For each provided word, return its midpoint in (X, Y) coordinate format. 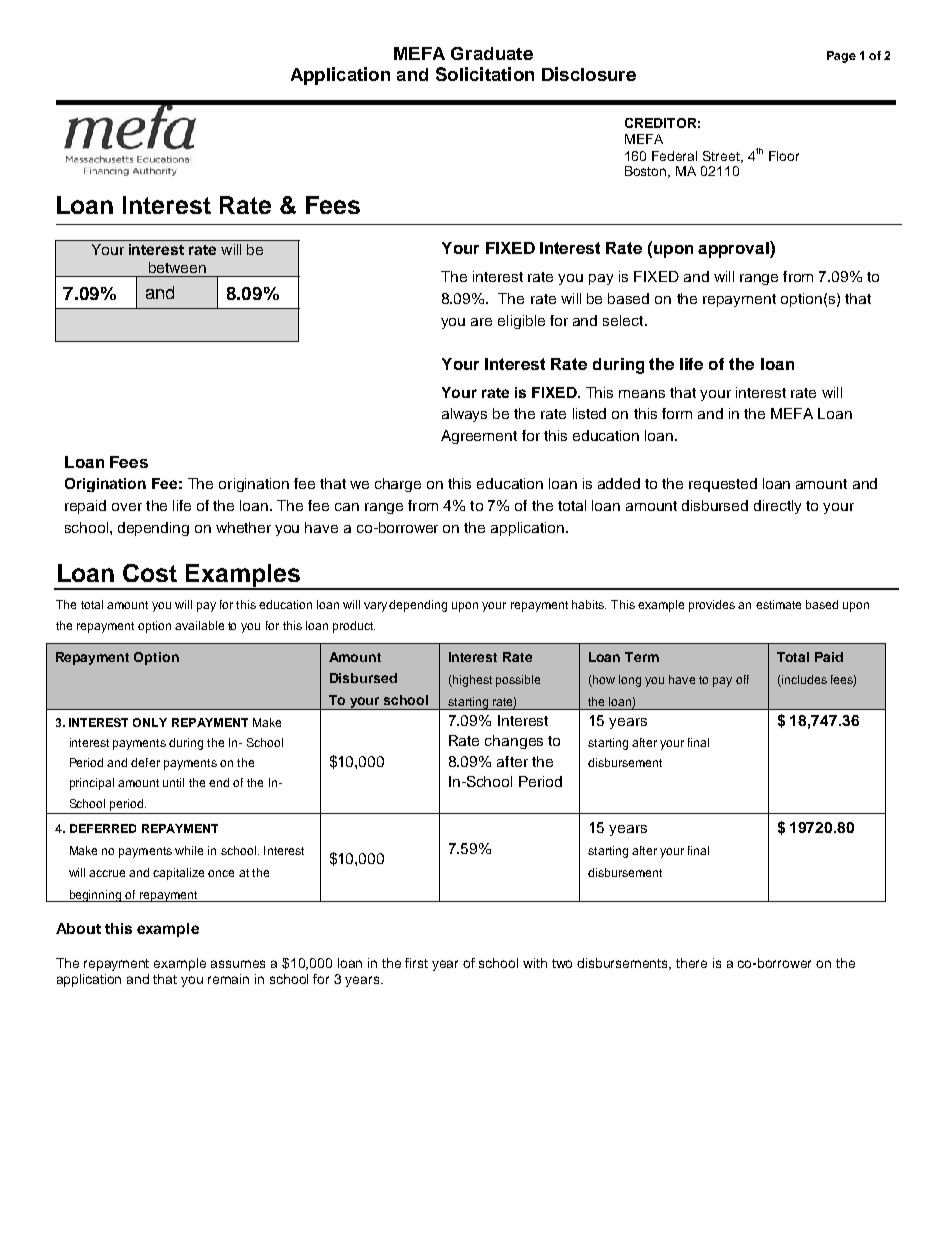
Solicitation (485, 74)
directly (777, 507)
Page (841, 57)
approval (734, 249)
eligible (521, 322)
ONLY (150, 722)
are (481, 322)
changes (514, 742)
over (127, 507)
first (416, 963)
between (177, 267)
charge (398, 485)
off (742, 679)
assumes (238, 964)
